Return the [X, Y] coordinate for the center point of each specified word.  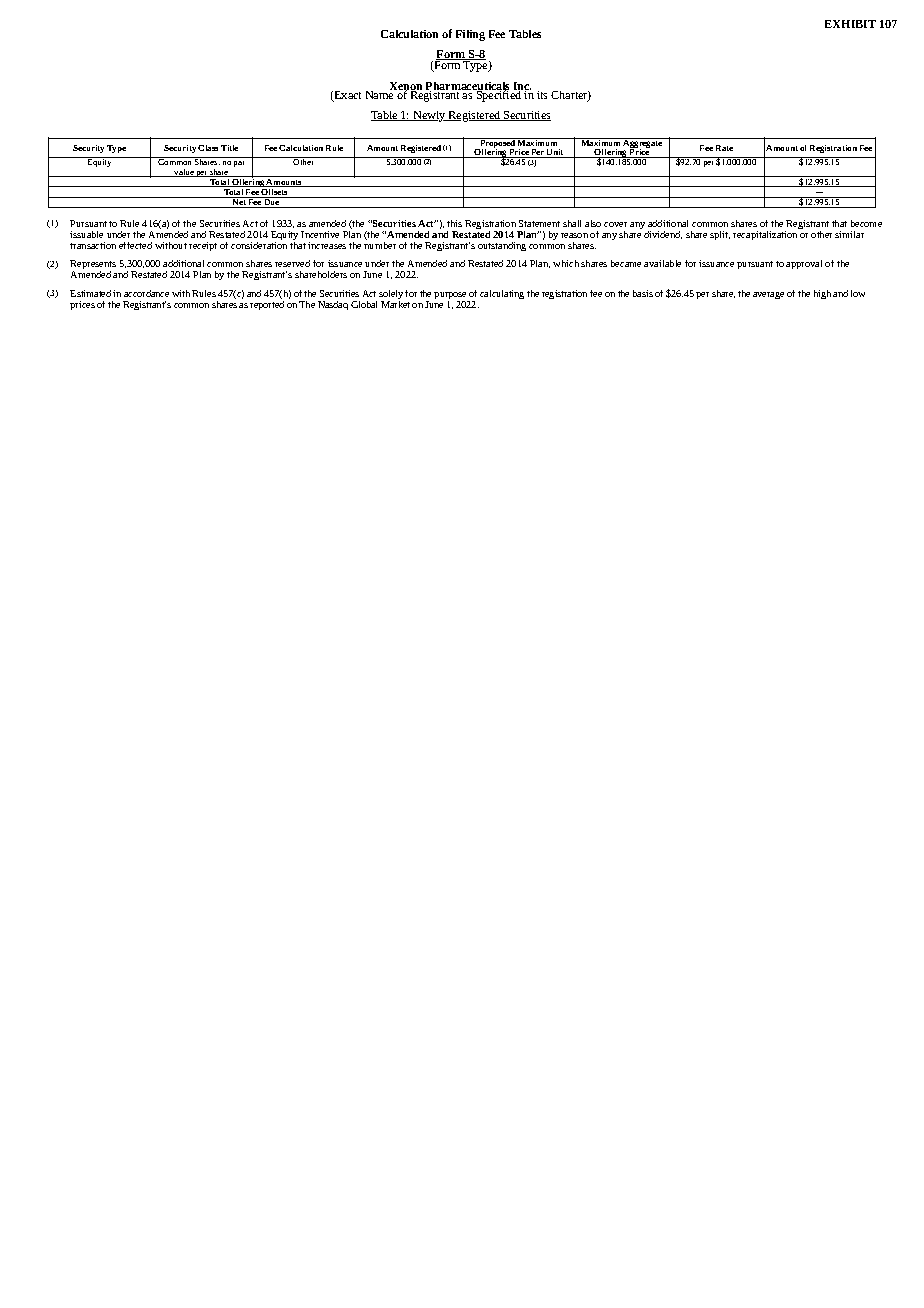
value [183, 173]
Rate [724, 148]
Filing [470, 35]
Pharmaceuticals [467, 87]
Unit [555, 153]
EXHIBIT [850, 24]
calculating [502, 294]
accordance [146, 293]
